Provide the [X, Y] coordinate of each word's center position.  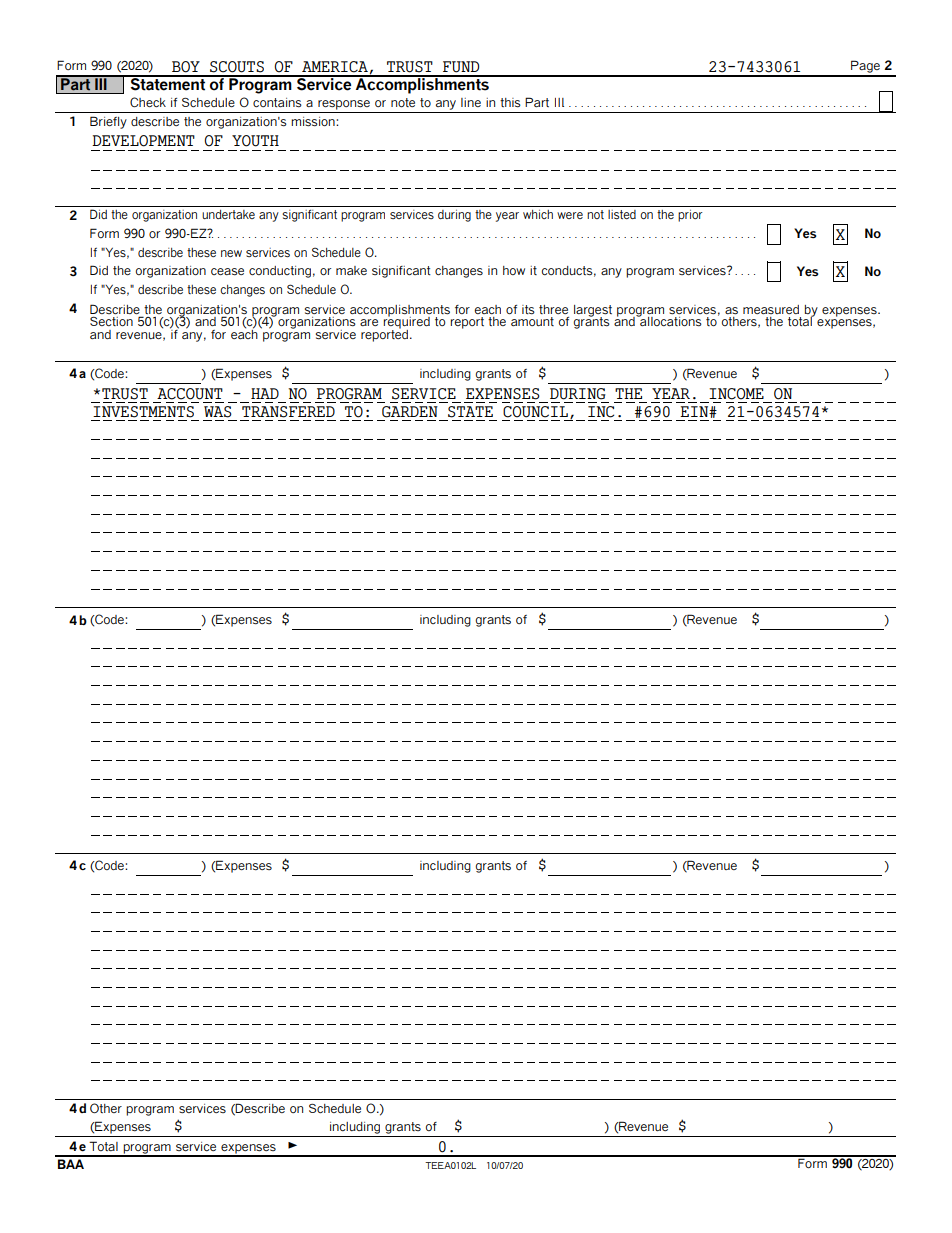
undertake [228, 214]
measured [771, 309]
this [510, 103]
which [538, 214]
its [528, 310]
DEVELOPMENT [143, 141]
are [369, 322]
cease [227, 272]
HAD [265, 393]
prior [690, 216]
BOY [186, 67]
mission [314, 122]
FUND [461, 67]
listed [622, 214]
